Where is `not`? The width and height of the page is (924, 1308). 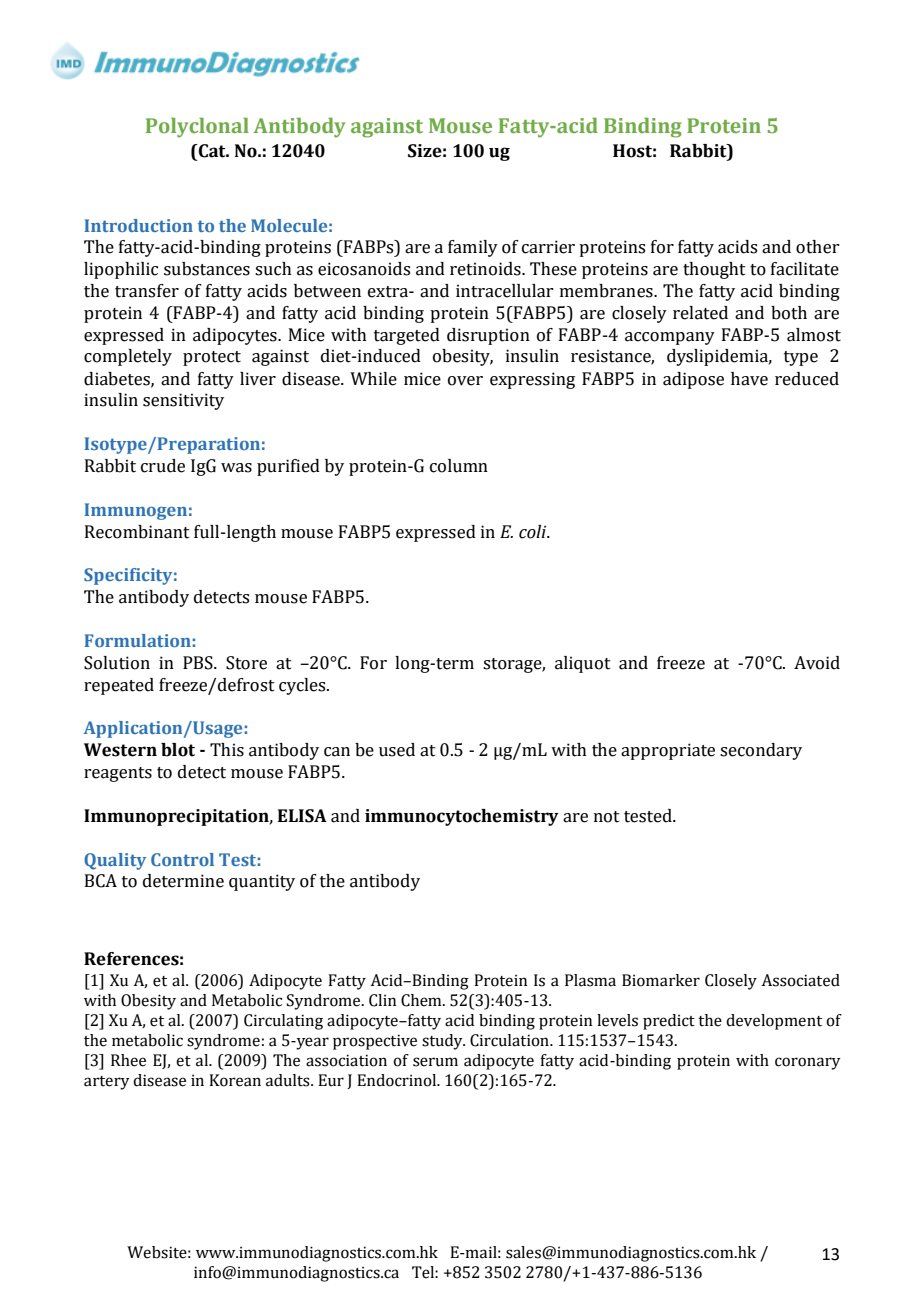 not is located at coordinates (607, 817).
